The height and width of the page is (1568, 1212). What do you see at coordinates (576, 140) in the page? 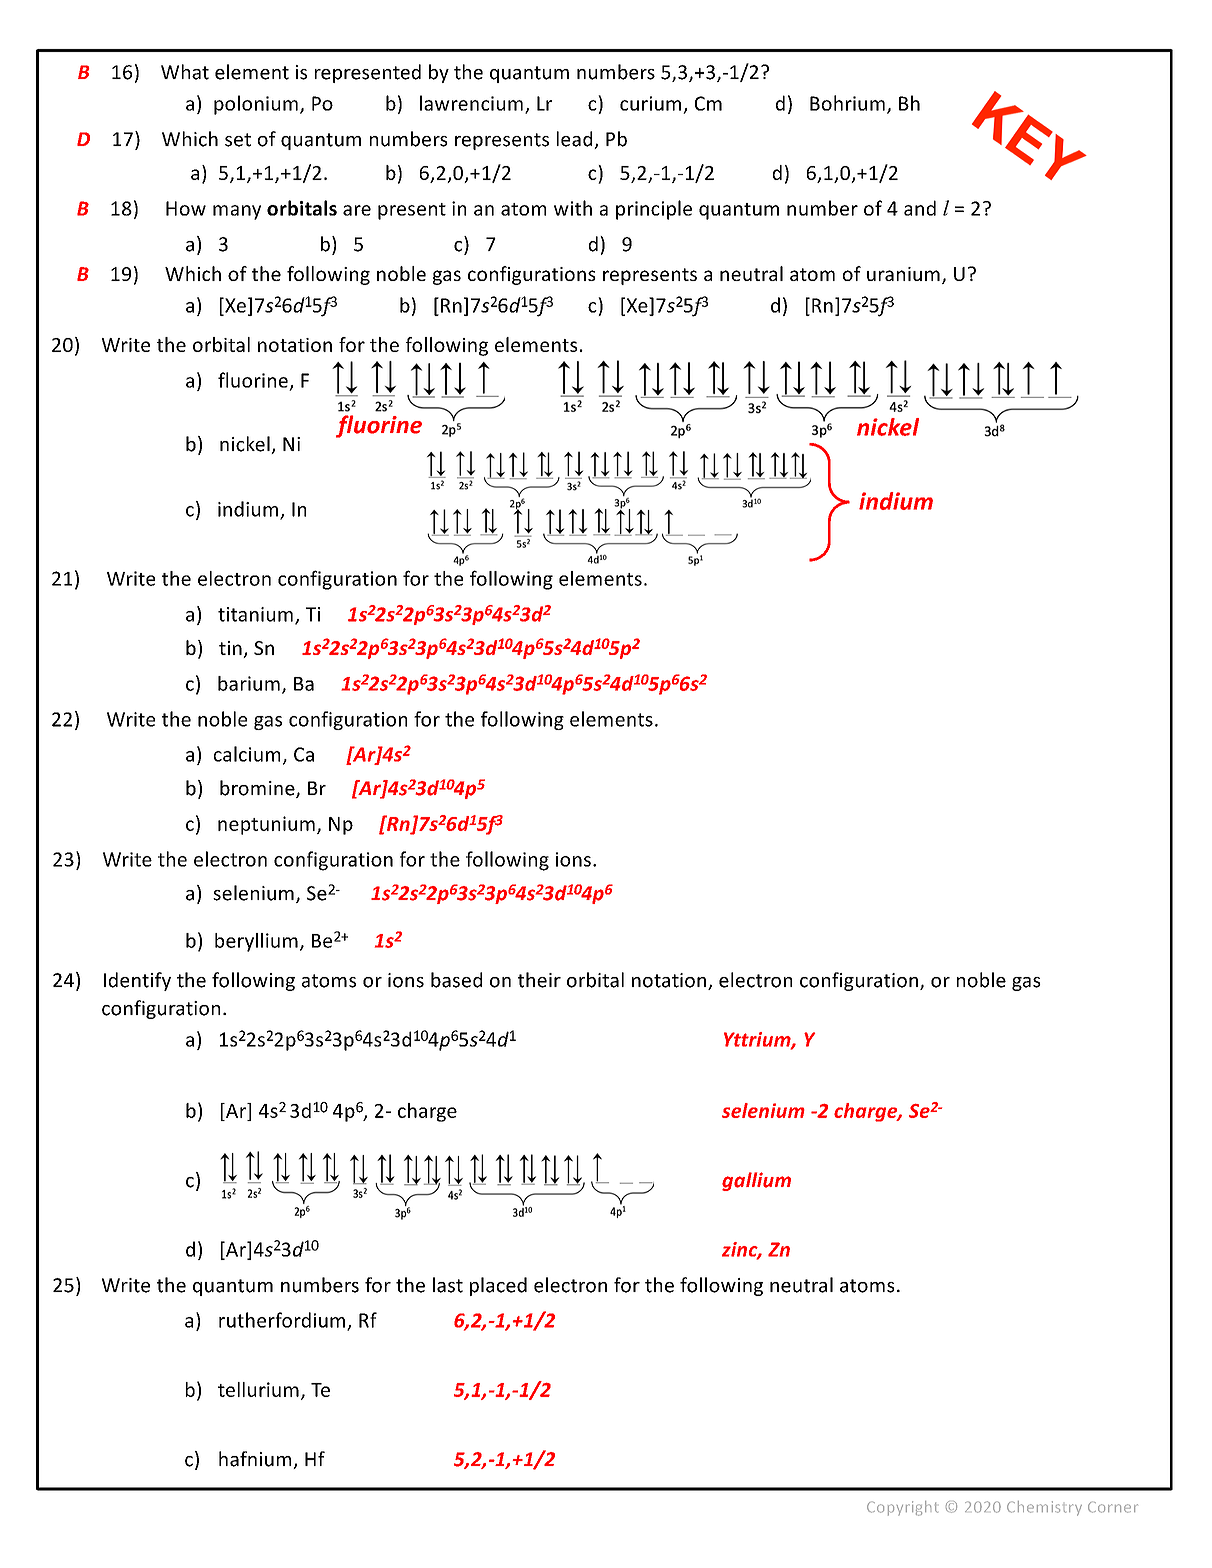
I see `lead` at bounding box center [576, 140].
